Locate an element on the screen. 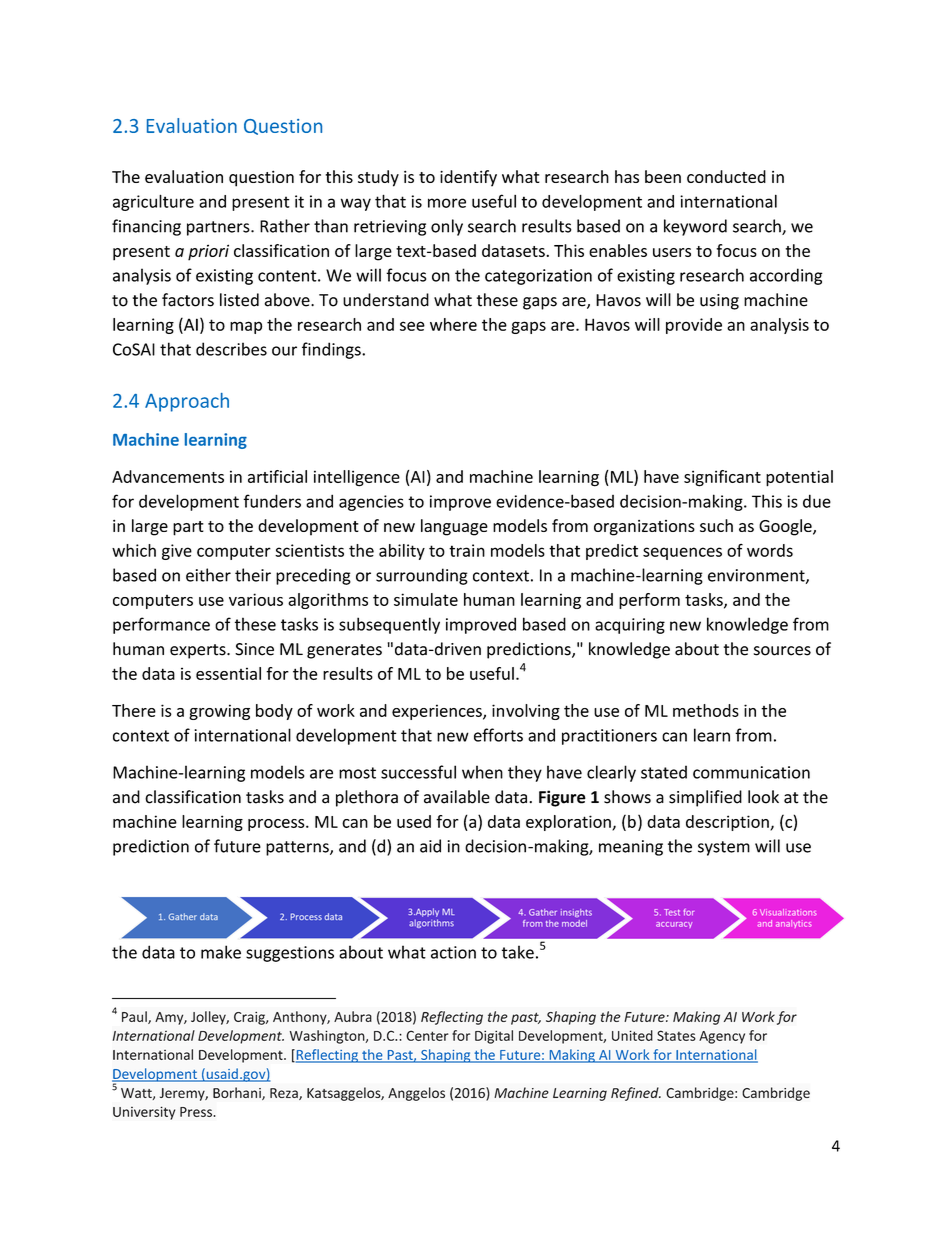  more is located at coordinates (447, 203).
